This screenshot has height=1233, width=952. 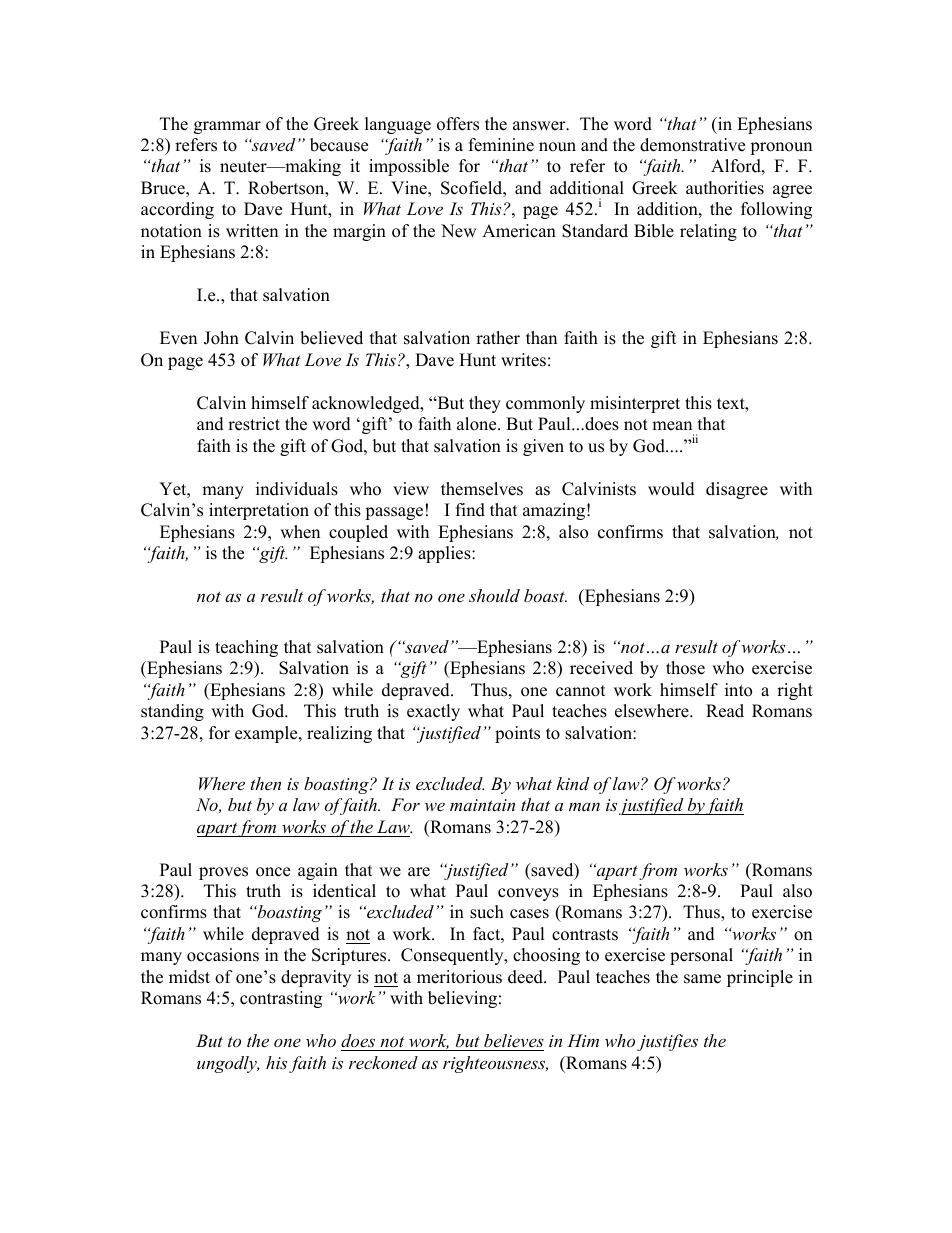 I want to click on alone, so click(x=478, y=424).
